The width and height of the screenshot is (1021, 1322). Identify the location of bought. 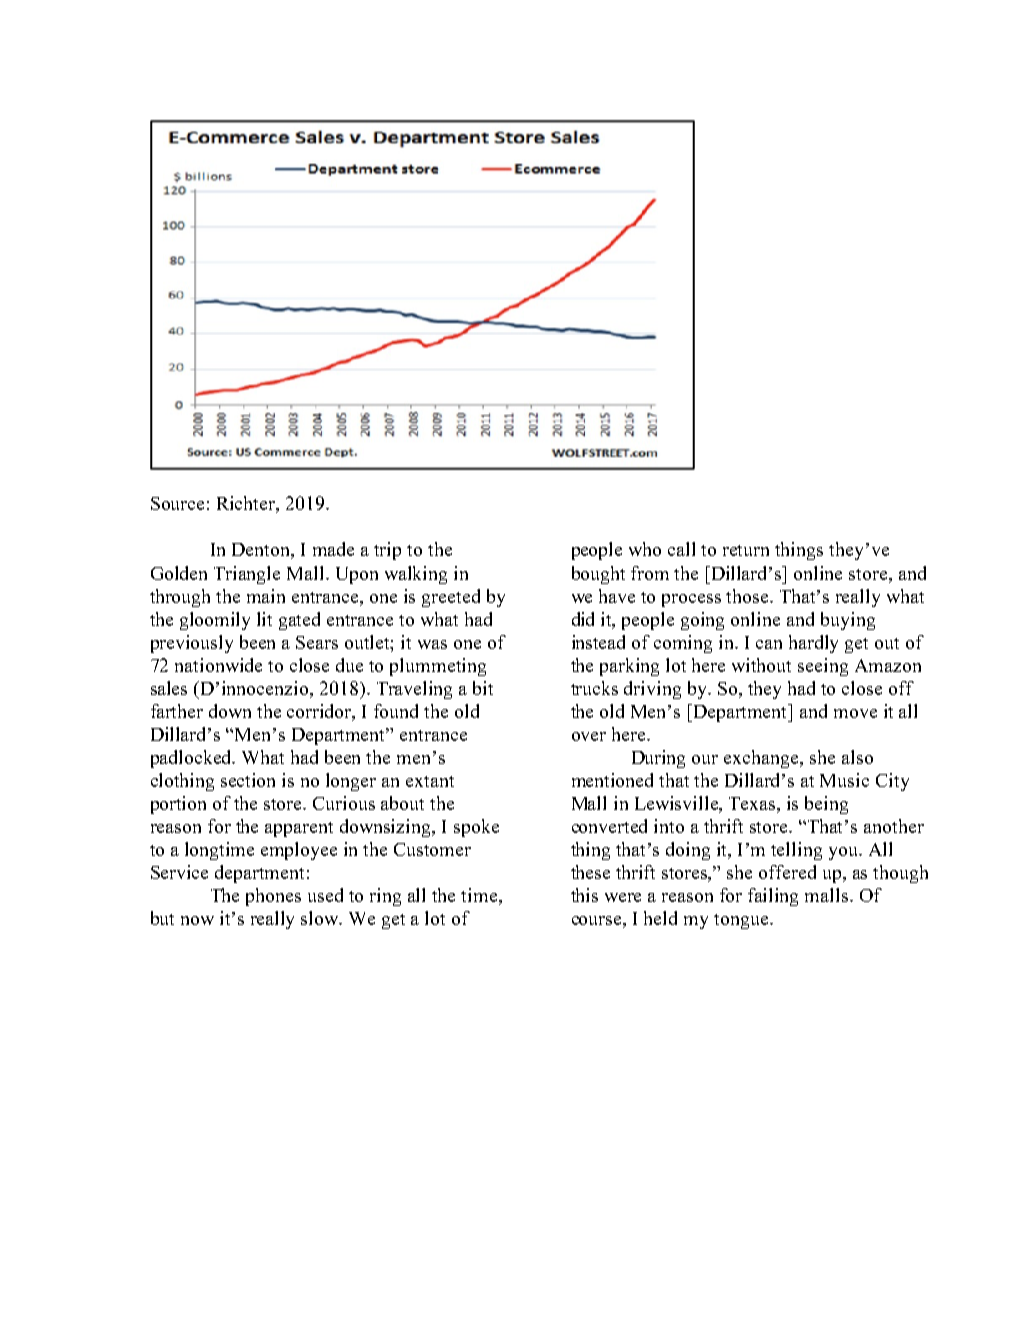
(598, 575).
